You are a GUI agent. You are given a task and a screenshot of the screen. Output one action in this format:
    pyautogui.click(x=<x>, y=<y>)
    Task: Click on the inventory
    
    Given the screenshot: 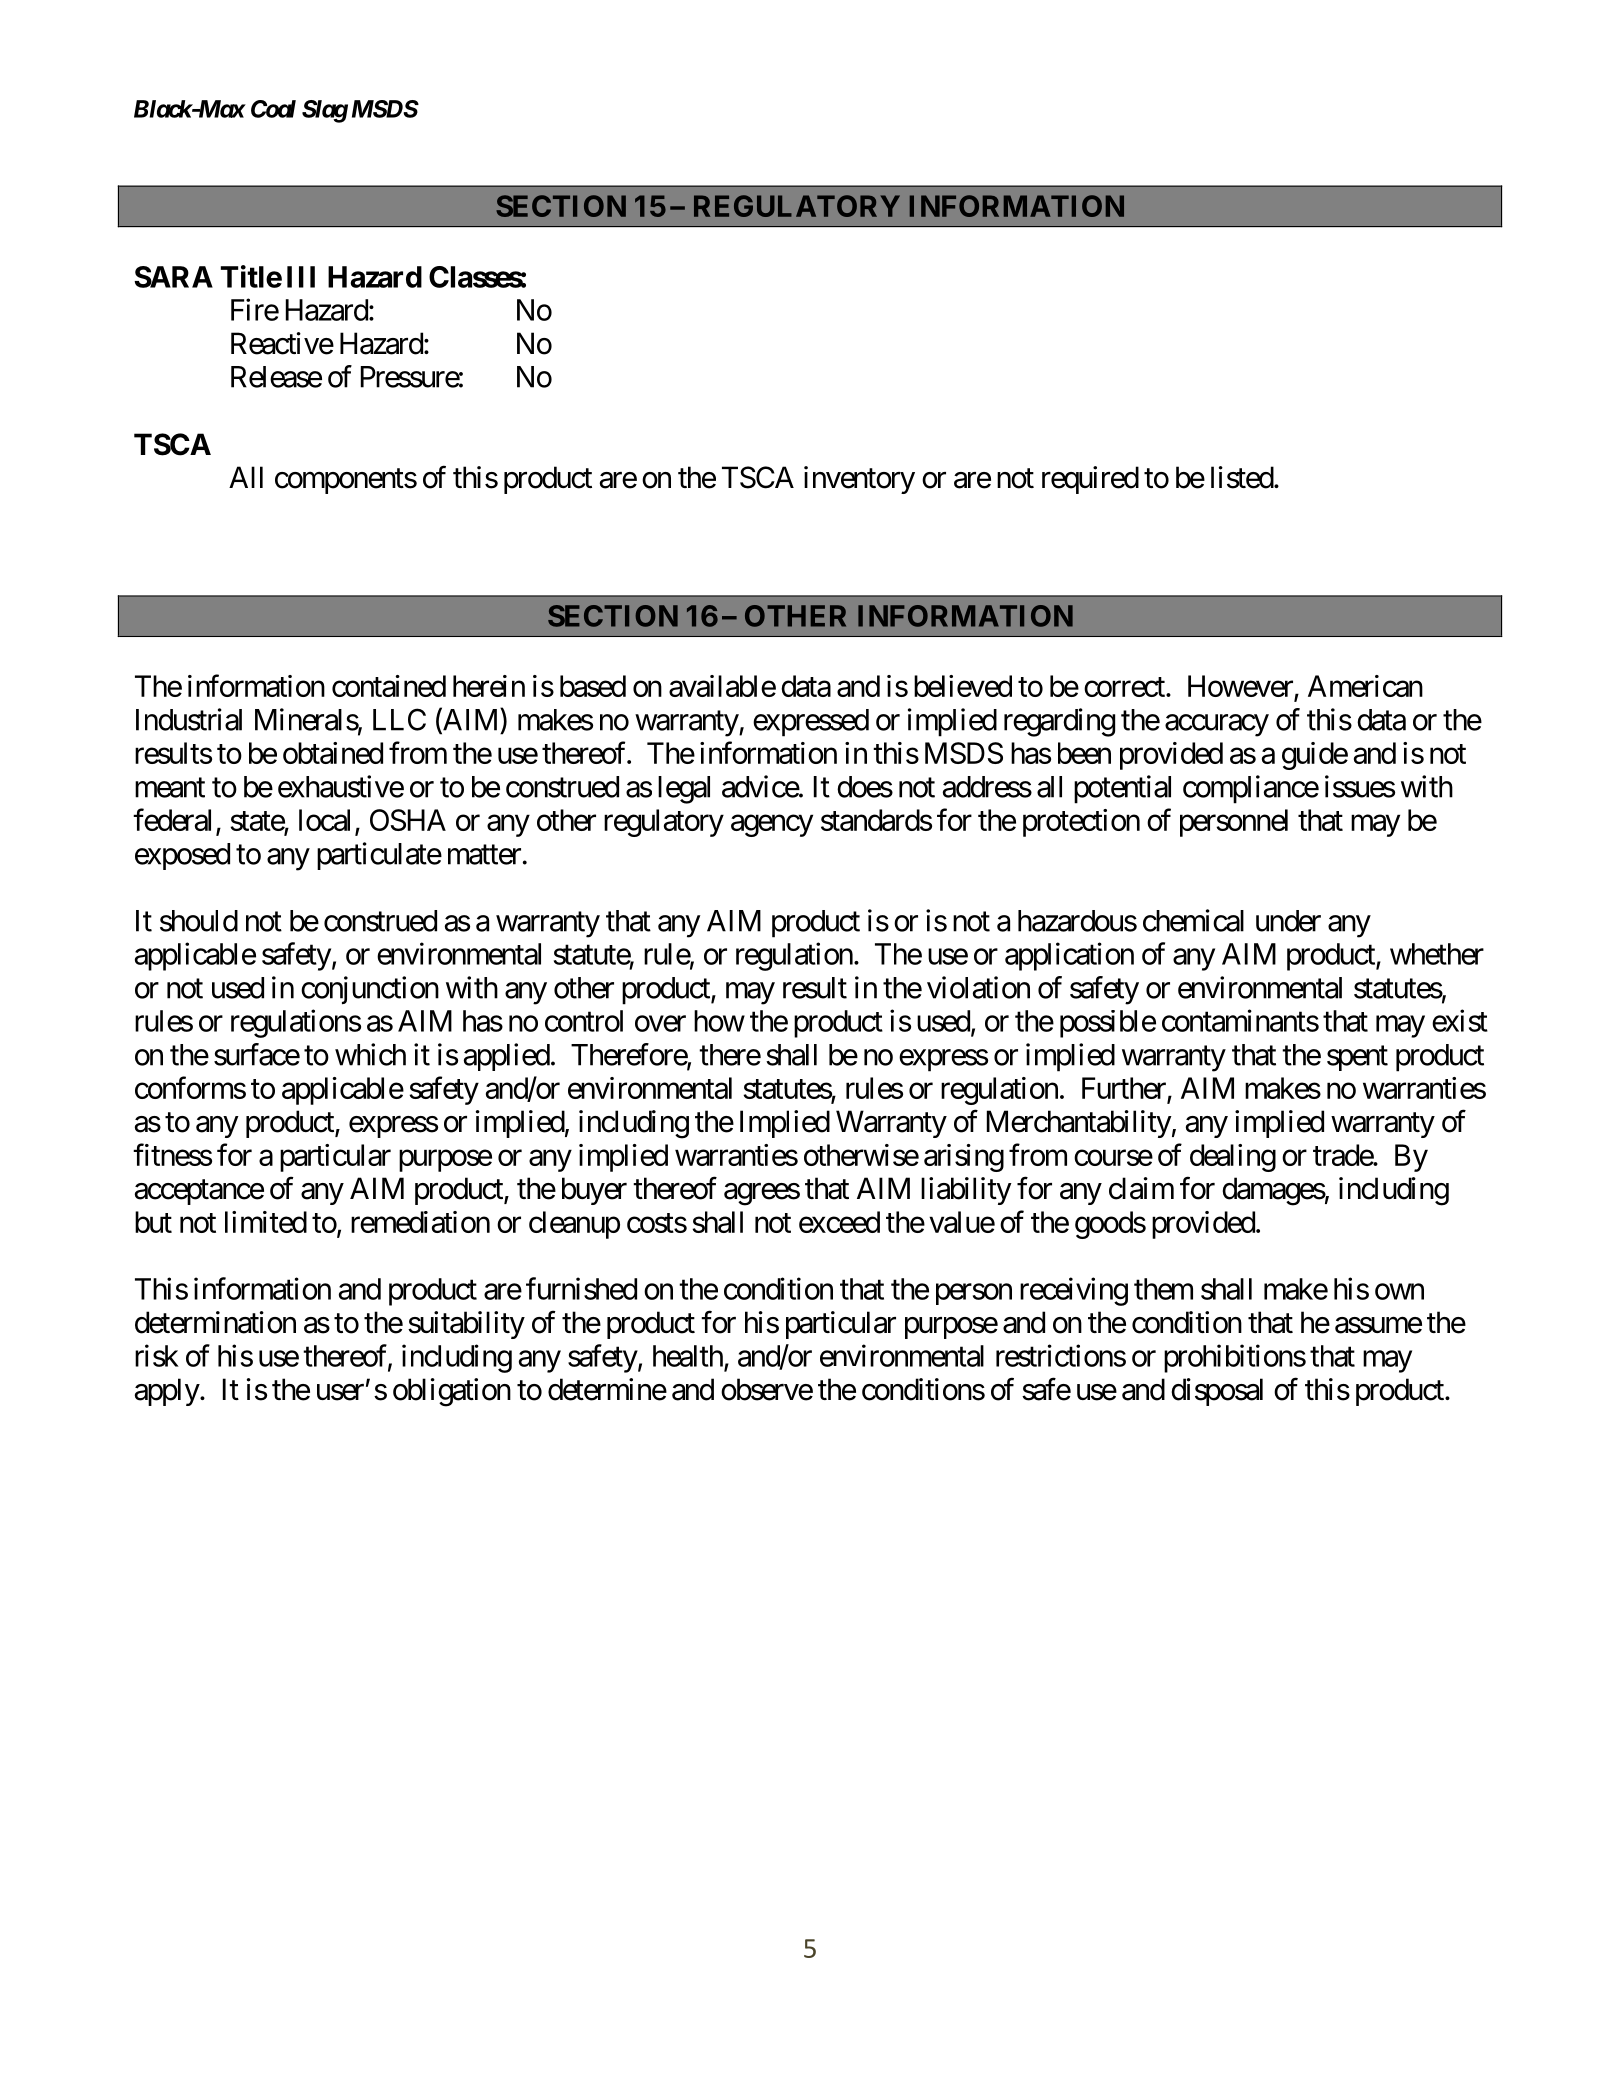 What is the action you would take?
    pyautogui.click(x=859, y=480)
